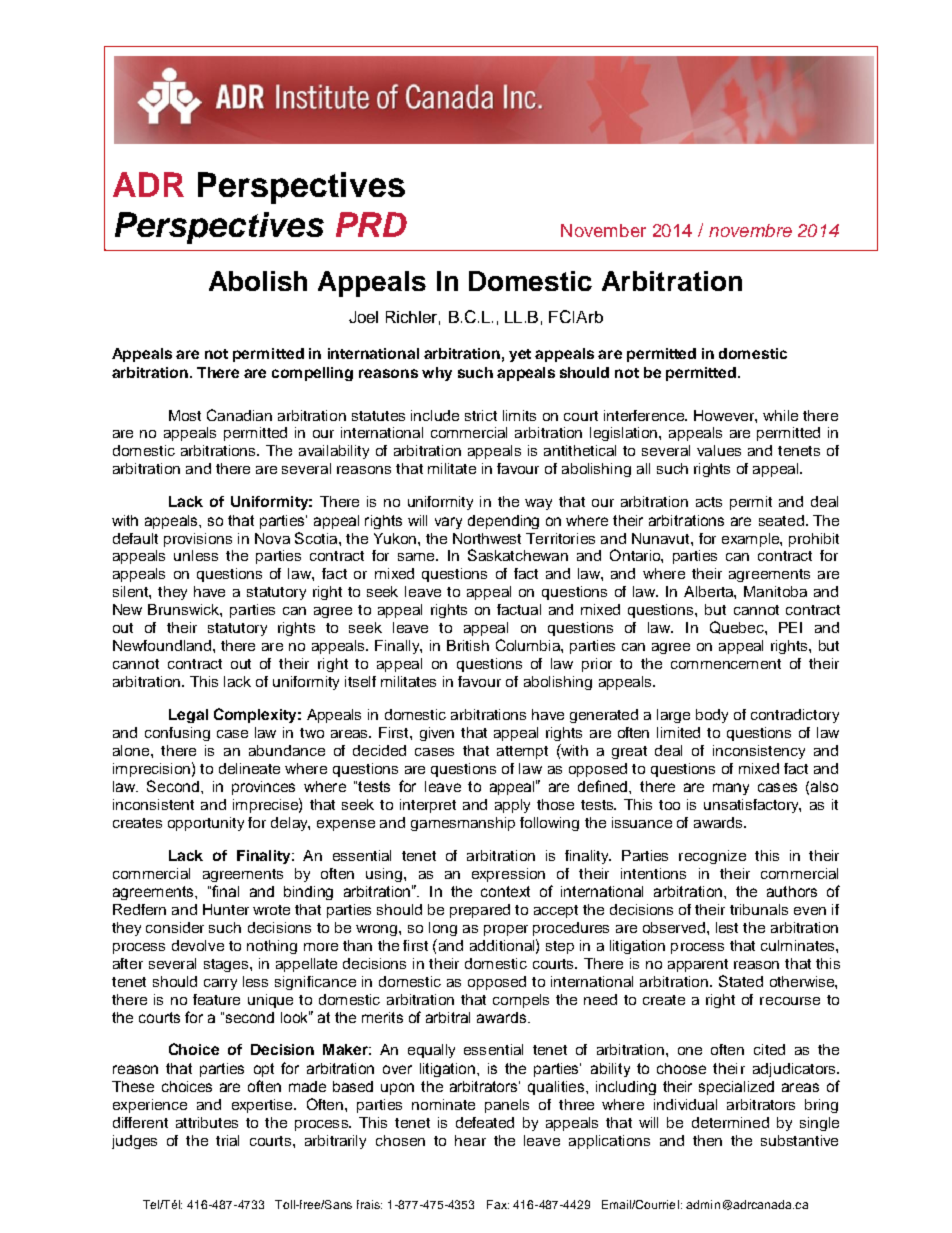  I want to click on November, so click(603, 230).
